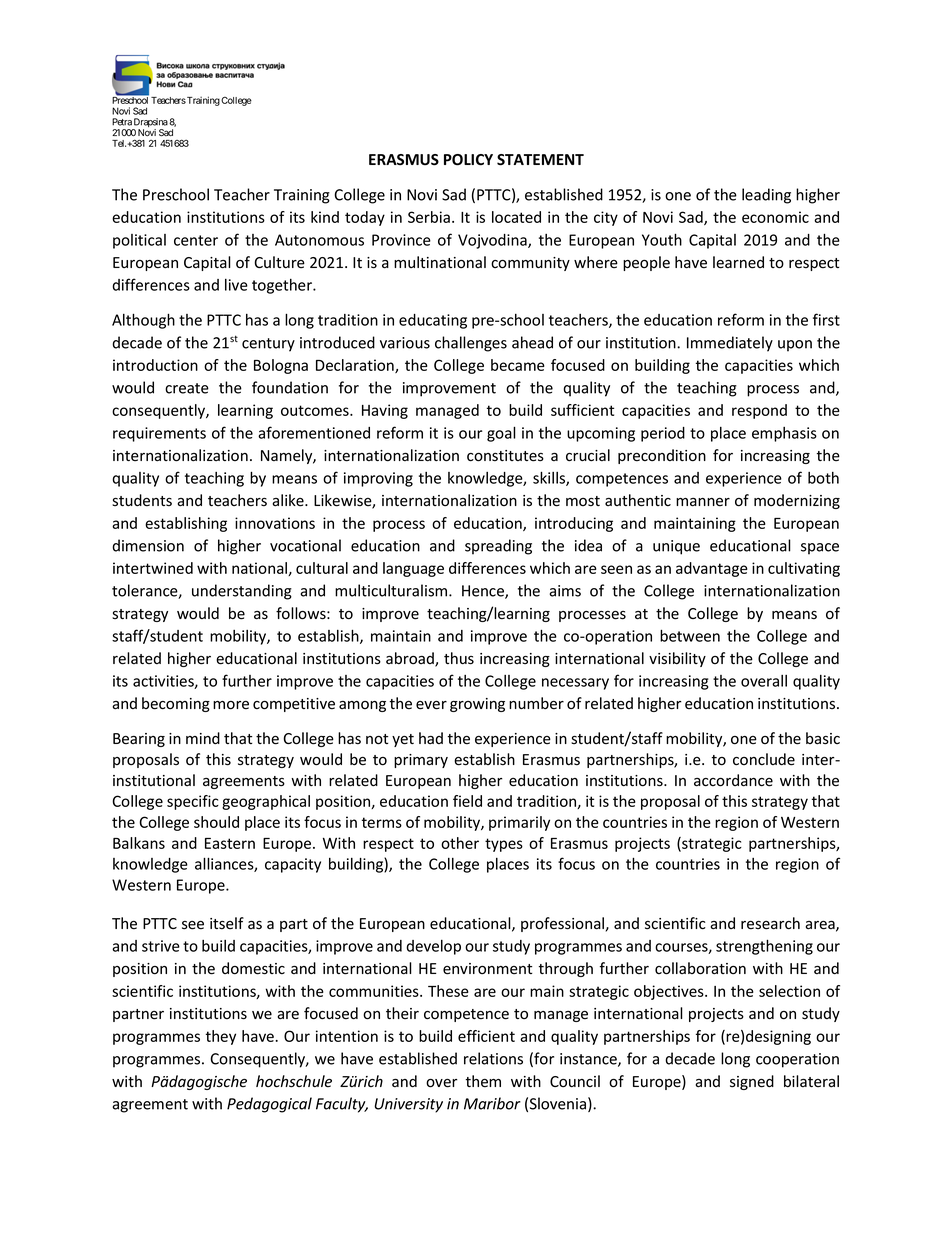  Describe the element at coordinates (766, 196) in the image. I see `leading` at that location.
